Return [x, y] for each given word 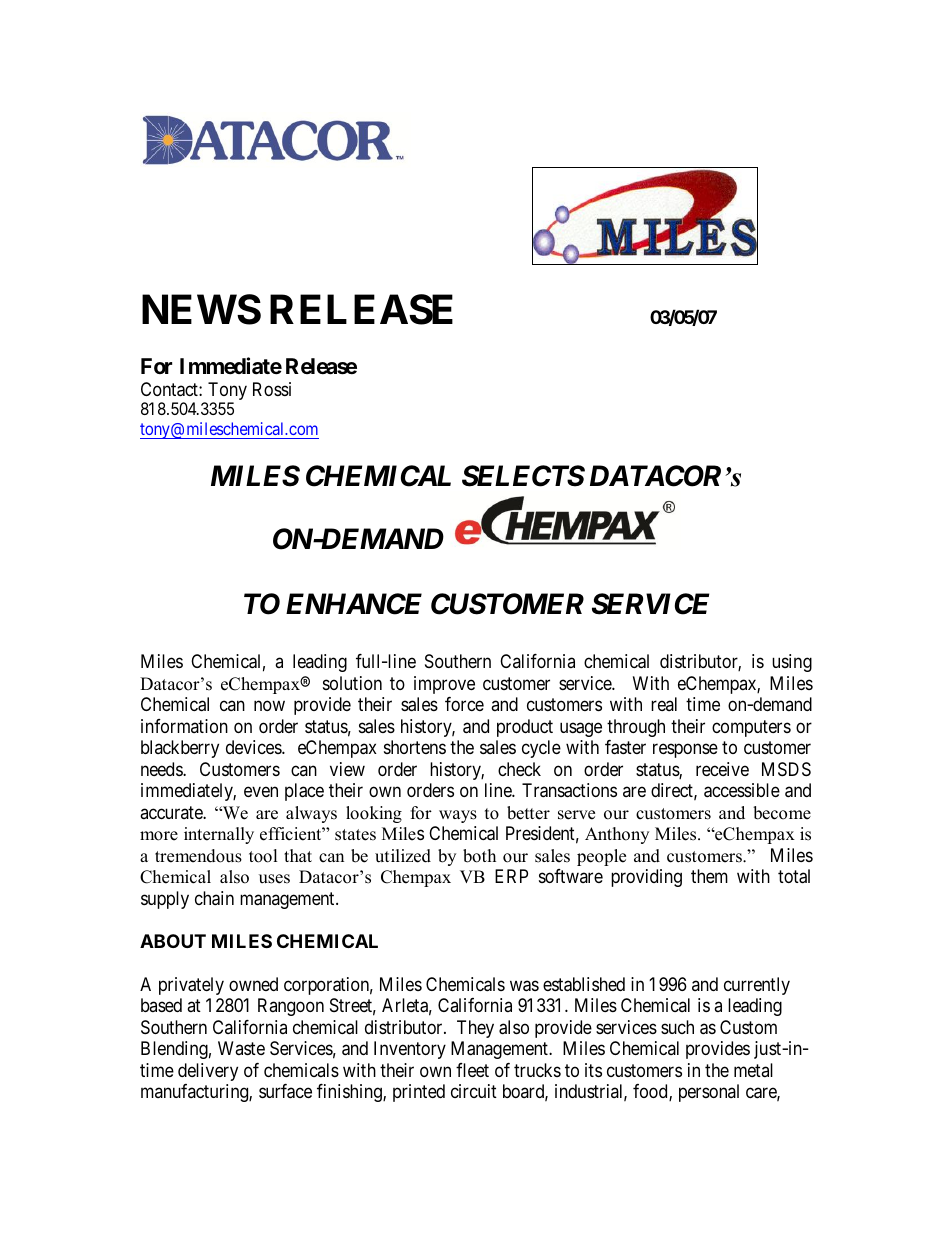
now [269, 706]
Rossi [272, 389]
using [792, 663]
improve [444, 685]
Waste [241, 1048]
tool [263, 856]
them [709, 876]
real [664, 704]
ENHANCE [354, 604]
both [479, 856]
